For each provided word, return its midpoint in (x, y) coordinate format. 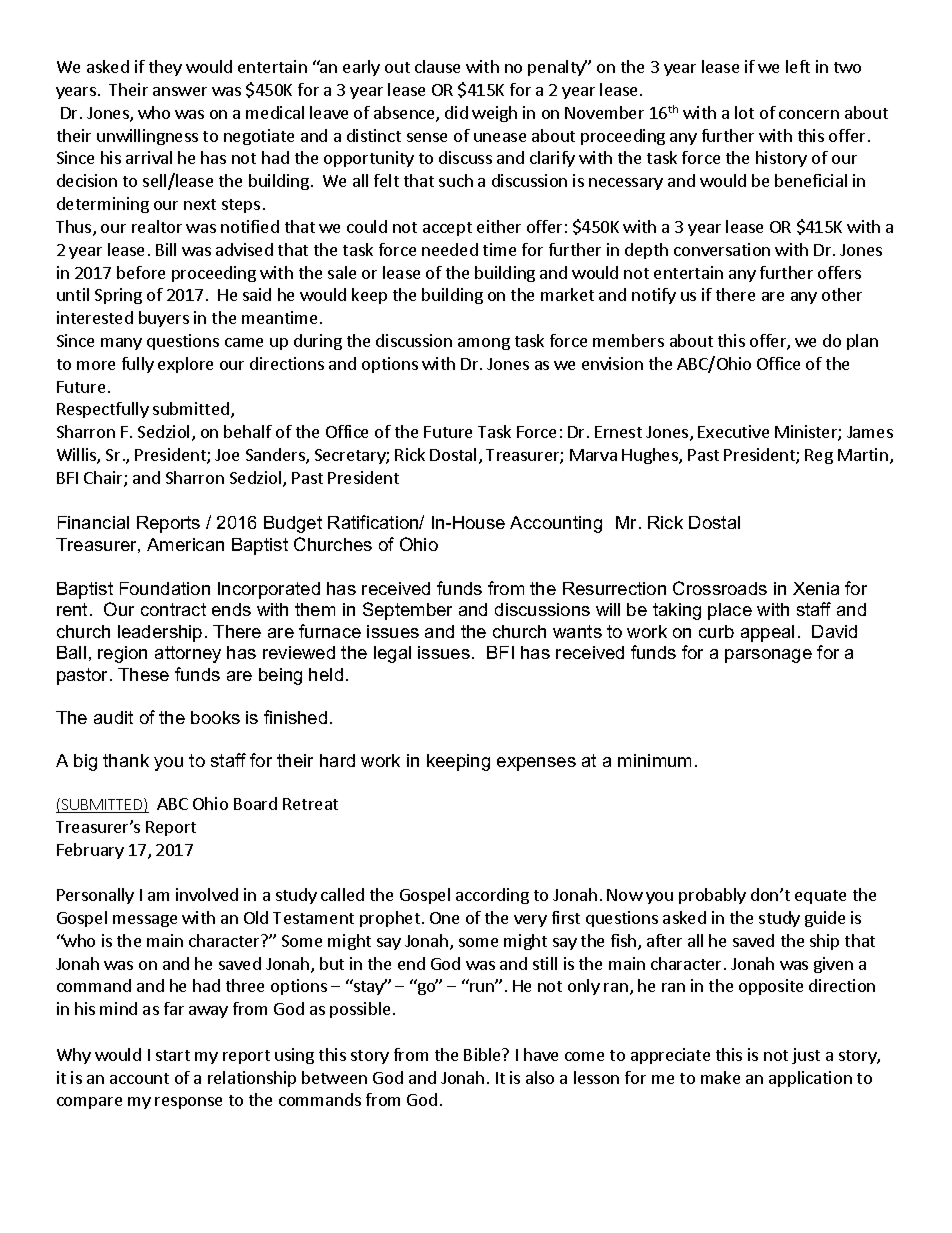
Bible (483, 1054)
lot (744, 112)
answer (180, 91)
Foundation (165, 588)
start (173, 1055)
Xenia (816, 588)
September (407, 611)
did (456, 112)
